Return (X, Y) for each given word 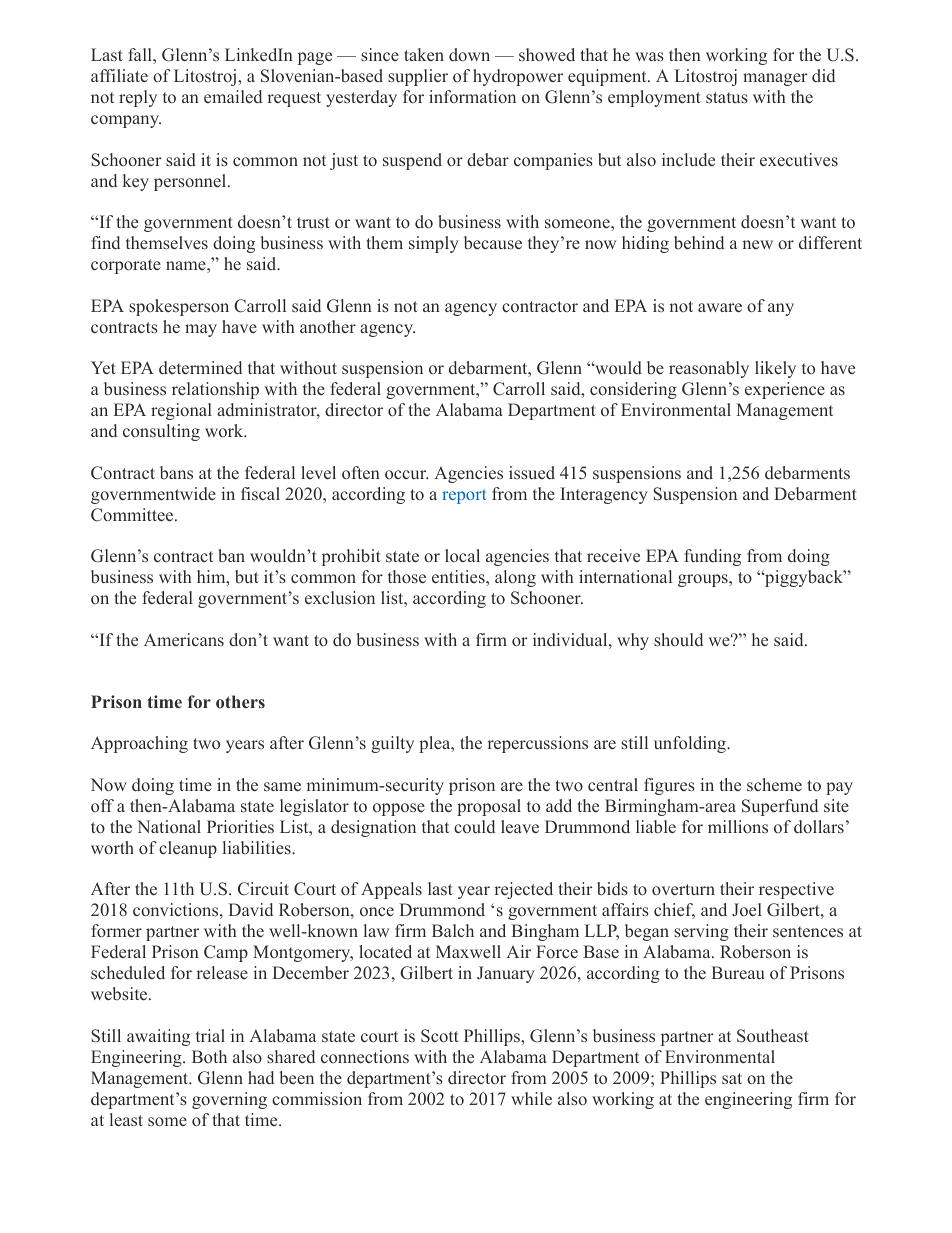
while (531, 1099)
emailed (233, 97)
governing (229, 1100)
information (472, 96)
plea (436, 744)
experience (785, 390)
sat (732, 1078)
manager (775, 79)
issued (532, 472)
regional (181, 411)
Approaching (139, 744)
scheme (774, 785)
